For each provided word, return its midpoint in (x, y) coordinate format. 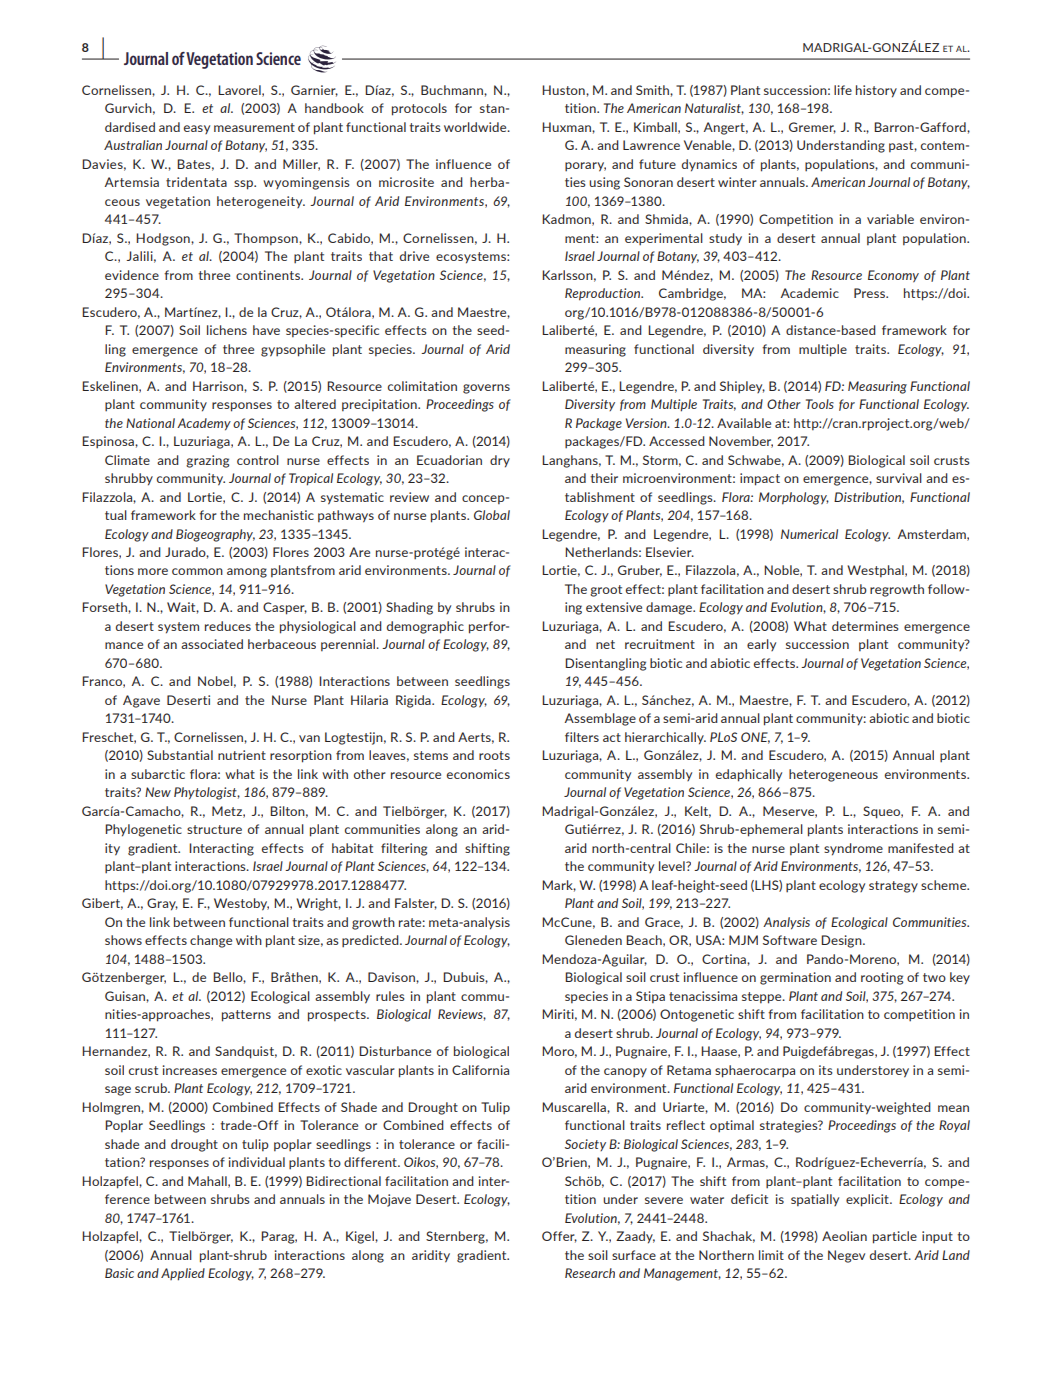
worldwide (476, 127)
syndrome (853, 849)
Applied (183, 1274)
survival (899, 478)
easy (197, 129)
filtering (404, 849)
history (876, 91)
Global (492, 515)
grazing (207, 461)
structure (214, 829)
